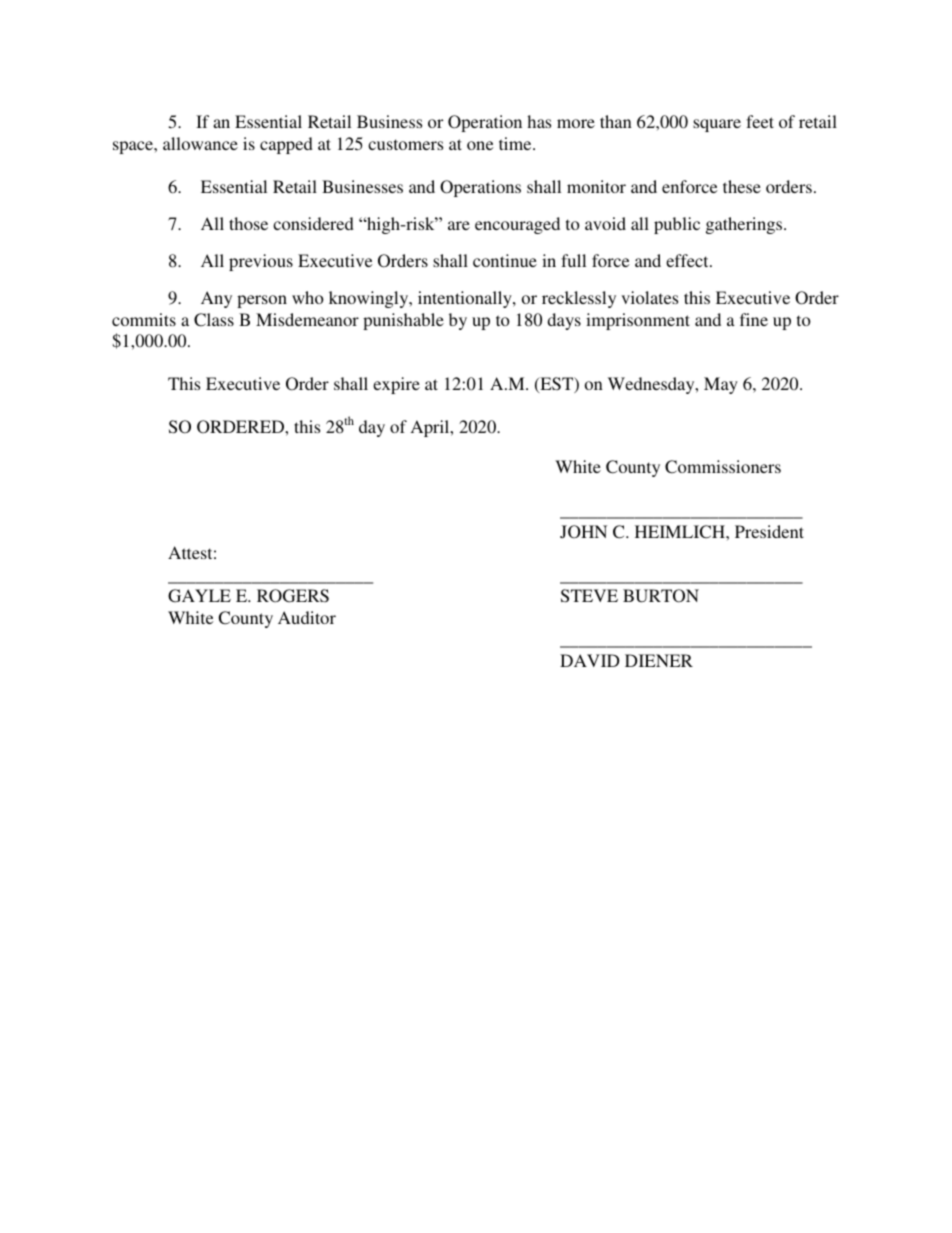 The width and height of the document is (952, 1233). I want to click on GAYLE, so click(199, 596).
